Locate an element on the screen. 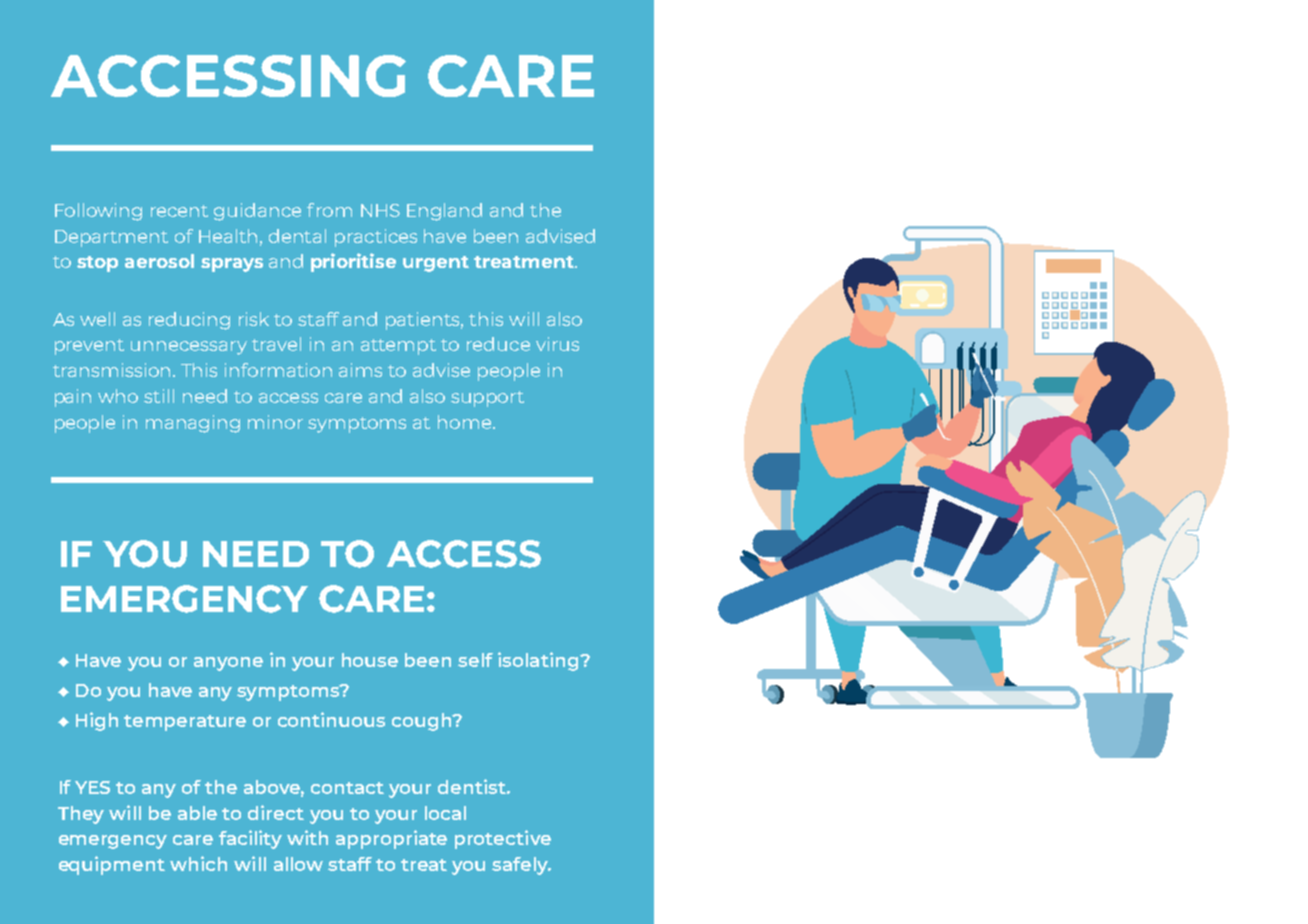 The width and height of the screenshot is (1308, 924). England is located at coordinates (444, 212).
